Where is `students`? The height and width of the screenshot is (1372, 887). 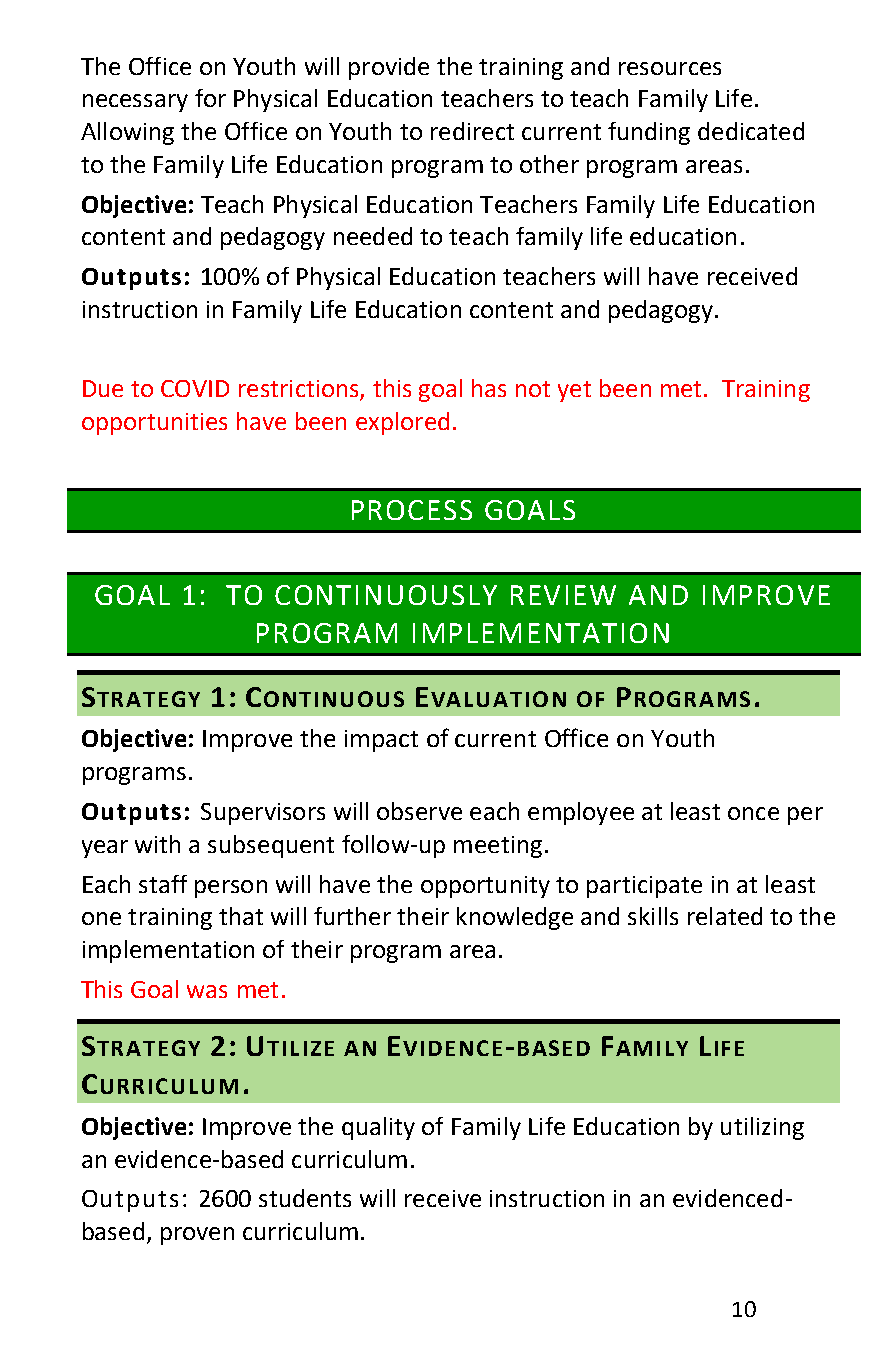
students is located at coordinates (305, 1198).
